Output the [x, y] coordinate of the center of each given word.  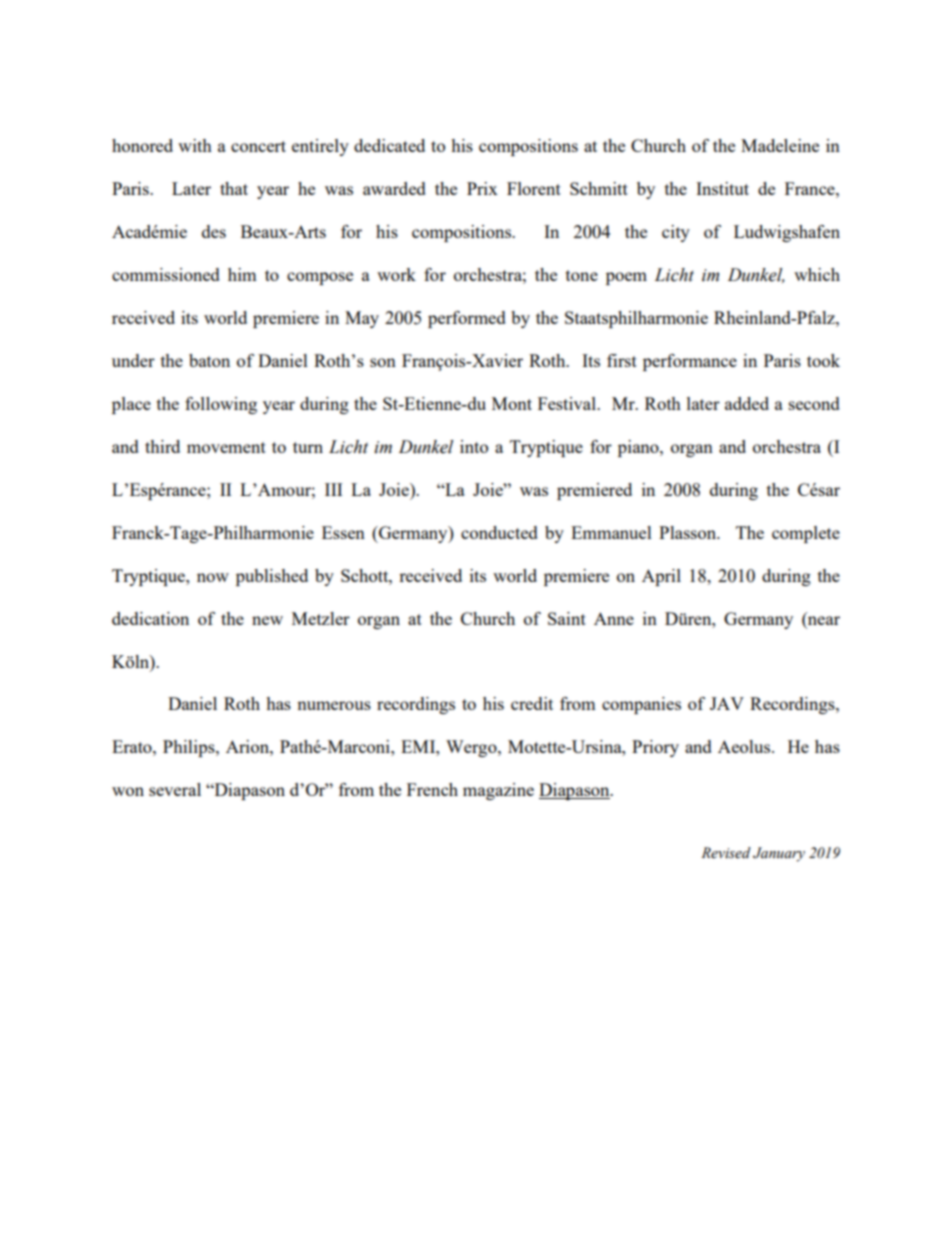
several [175, 789]
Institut [722, 188]
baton [209, 360]
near [824, 620]
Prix [482, 188]
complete [806, 534]
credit [532, 703]
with [195, 145]
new [267, 620]
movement [226, 447]
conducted [499, 532]
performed [467, 319]
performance [690, 362]
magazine [498, 791]
